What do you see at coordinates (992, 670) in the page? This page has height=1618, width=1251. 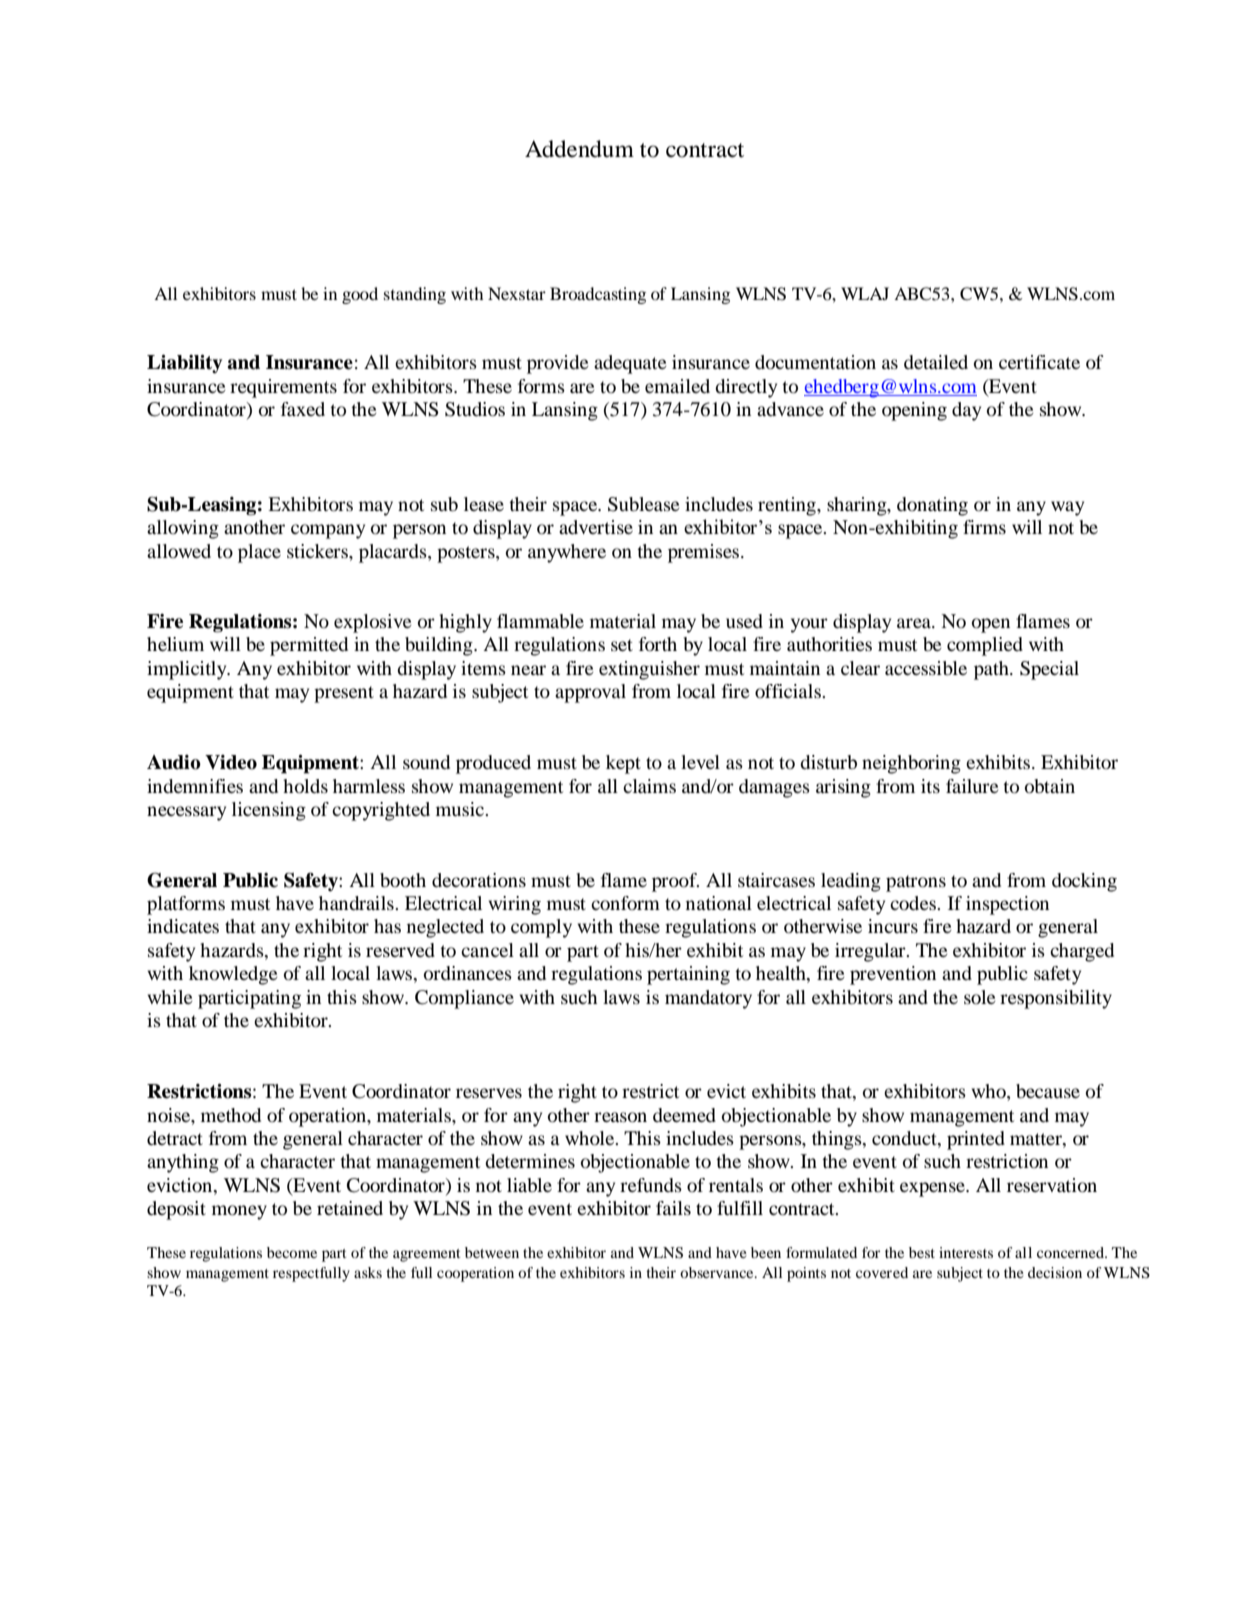 I see `path` at bounding box center [992, 670].
